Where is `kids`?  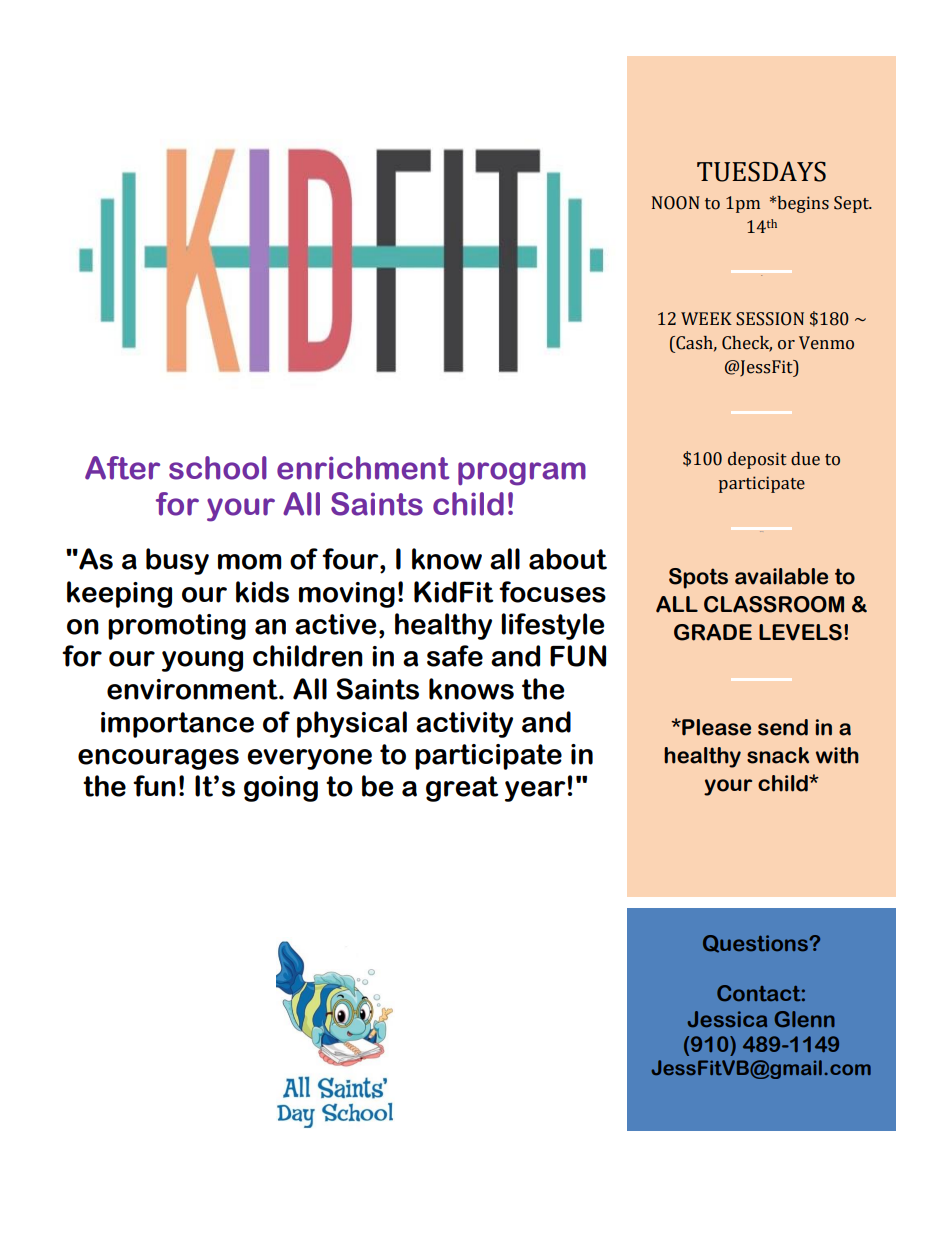 kids is located at coordinates (262, 592).
